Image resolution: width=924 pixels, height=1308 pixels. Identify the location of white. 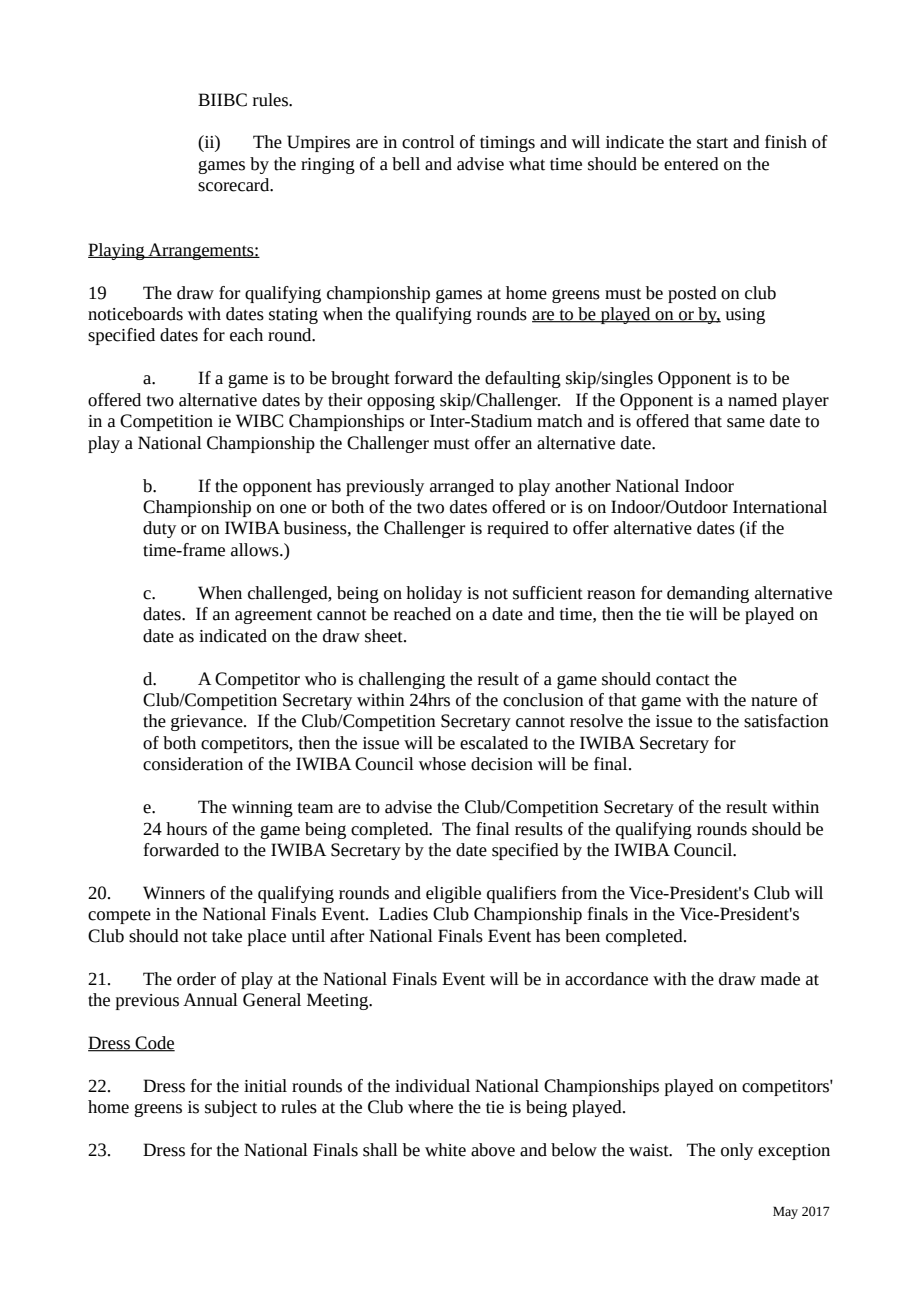
(445, 1150).
